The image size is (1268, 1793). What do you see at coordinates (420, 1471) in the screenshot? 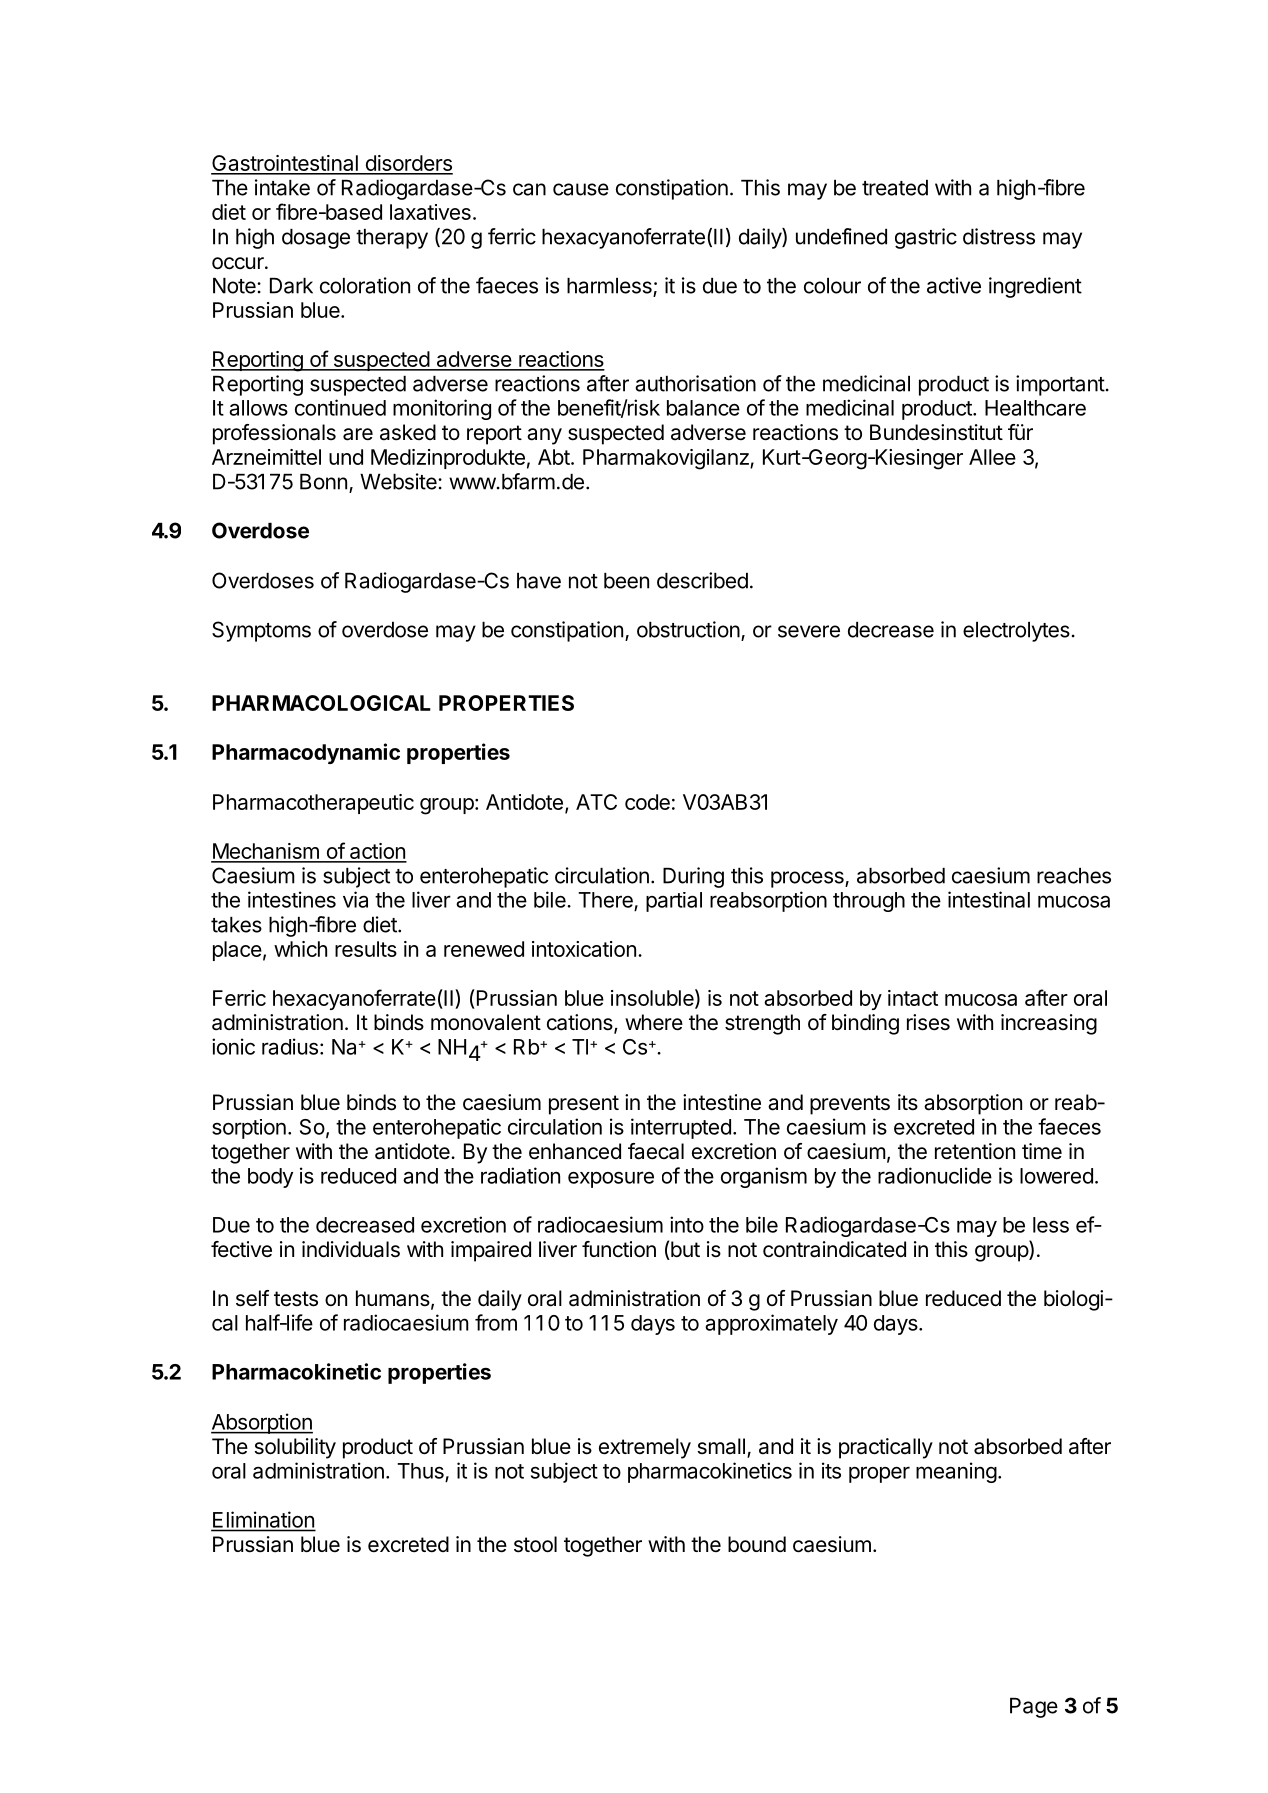
I see `Thus` at bounding box center [420, 1471].
